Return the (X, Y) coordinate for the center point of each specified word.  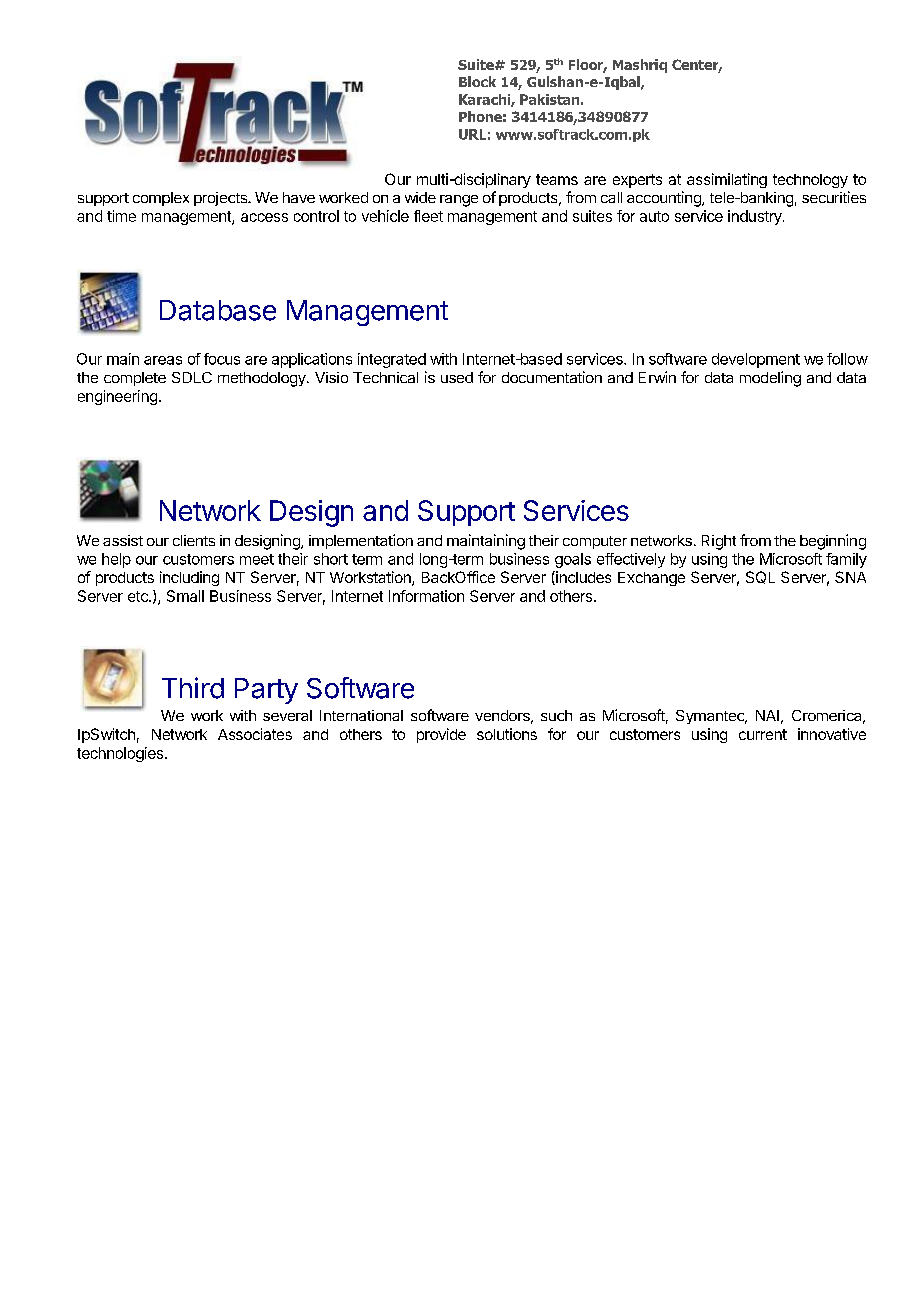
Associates (255, 734)
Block (477, 81)
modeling (770, 379)
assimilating (727, 180)
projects (222, 199)
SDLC (192, 377)
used (457, 377)
